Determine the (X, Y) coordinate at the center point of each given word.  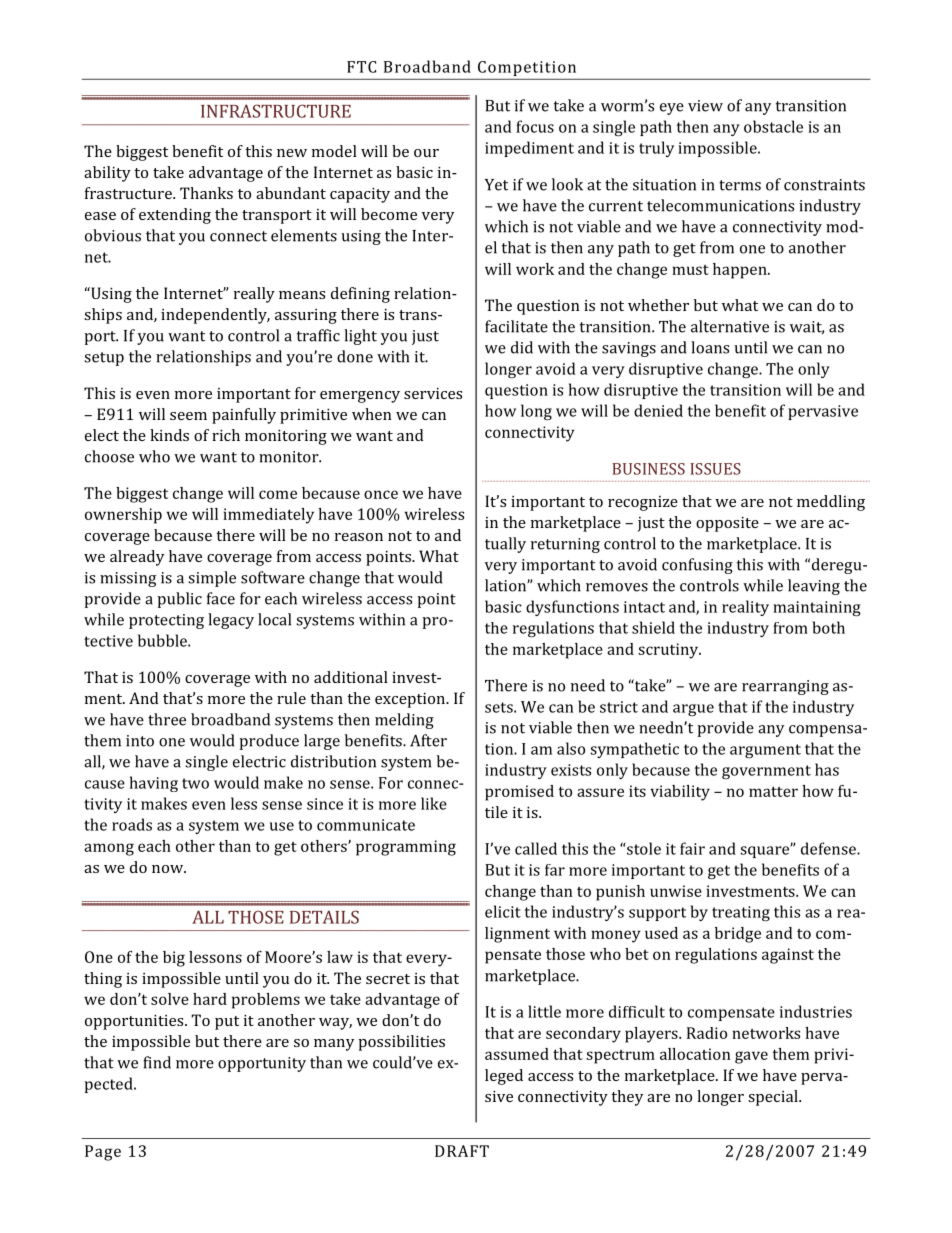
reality (745, 608)
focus (535, 126)
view (705, 106)
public (179, 600)
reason (359, 537)
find (157, 1062)
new (292, 153)
